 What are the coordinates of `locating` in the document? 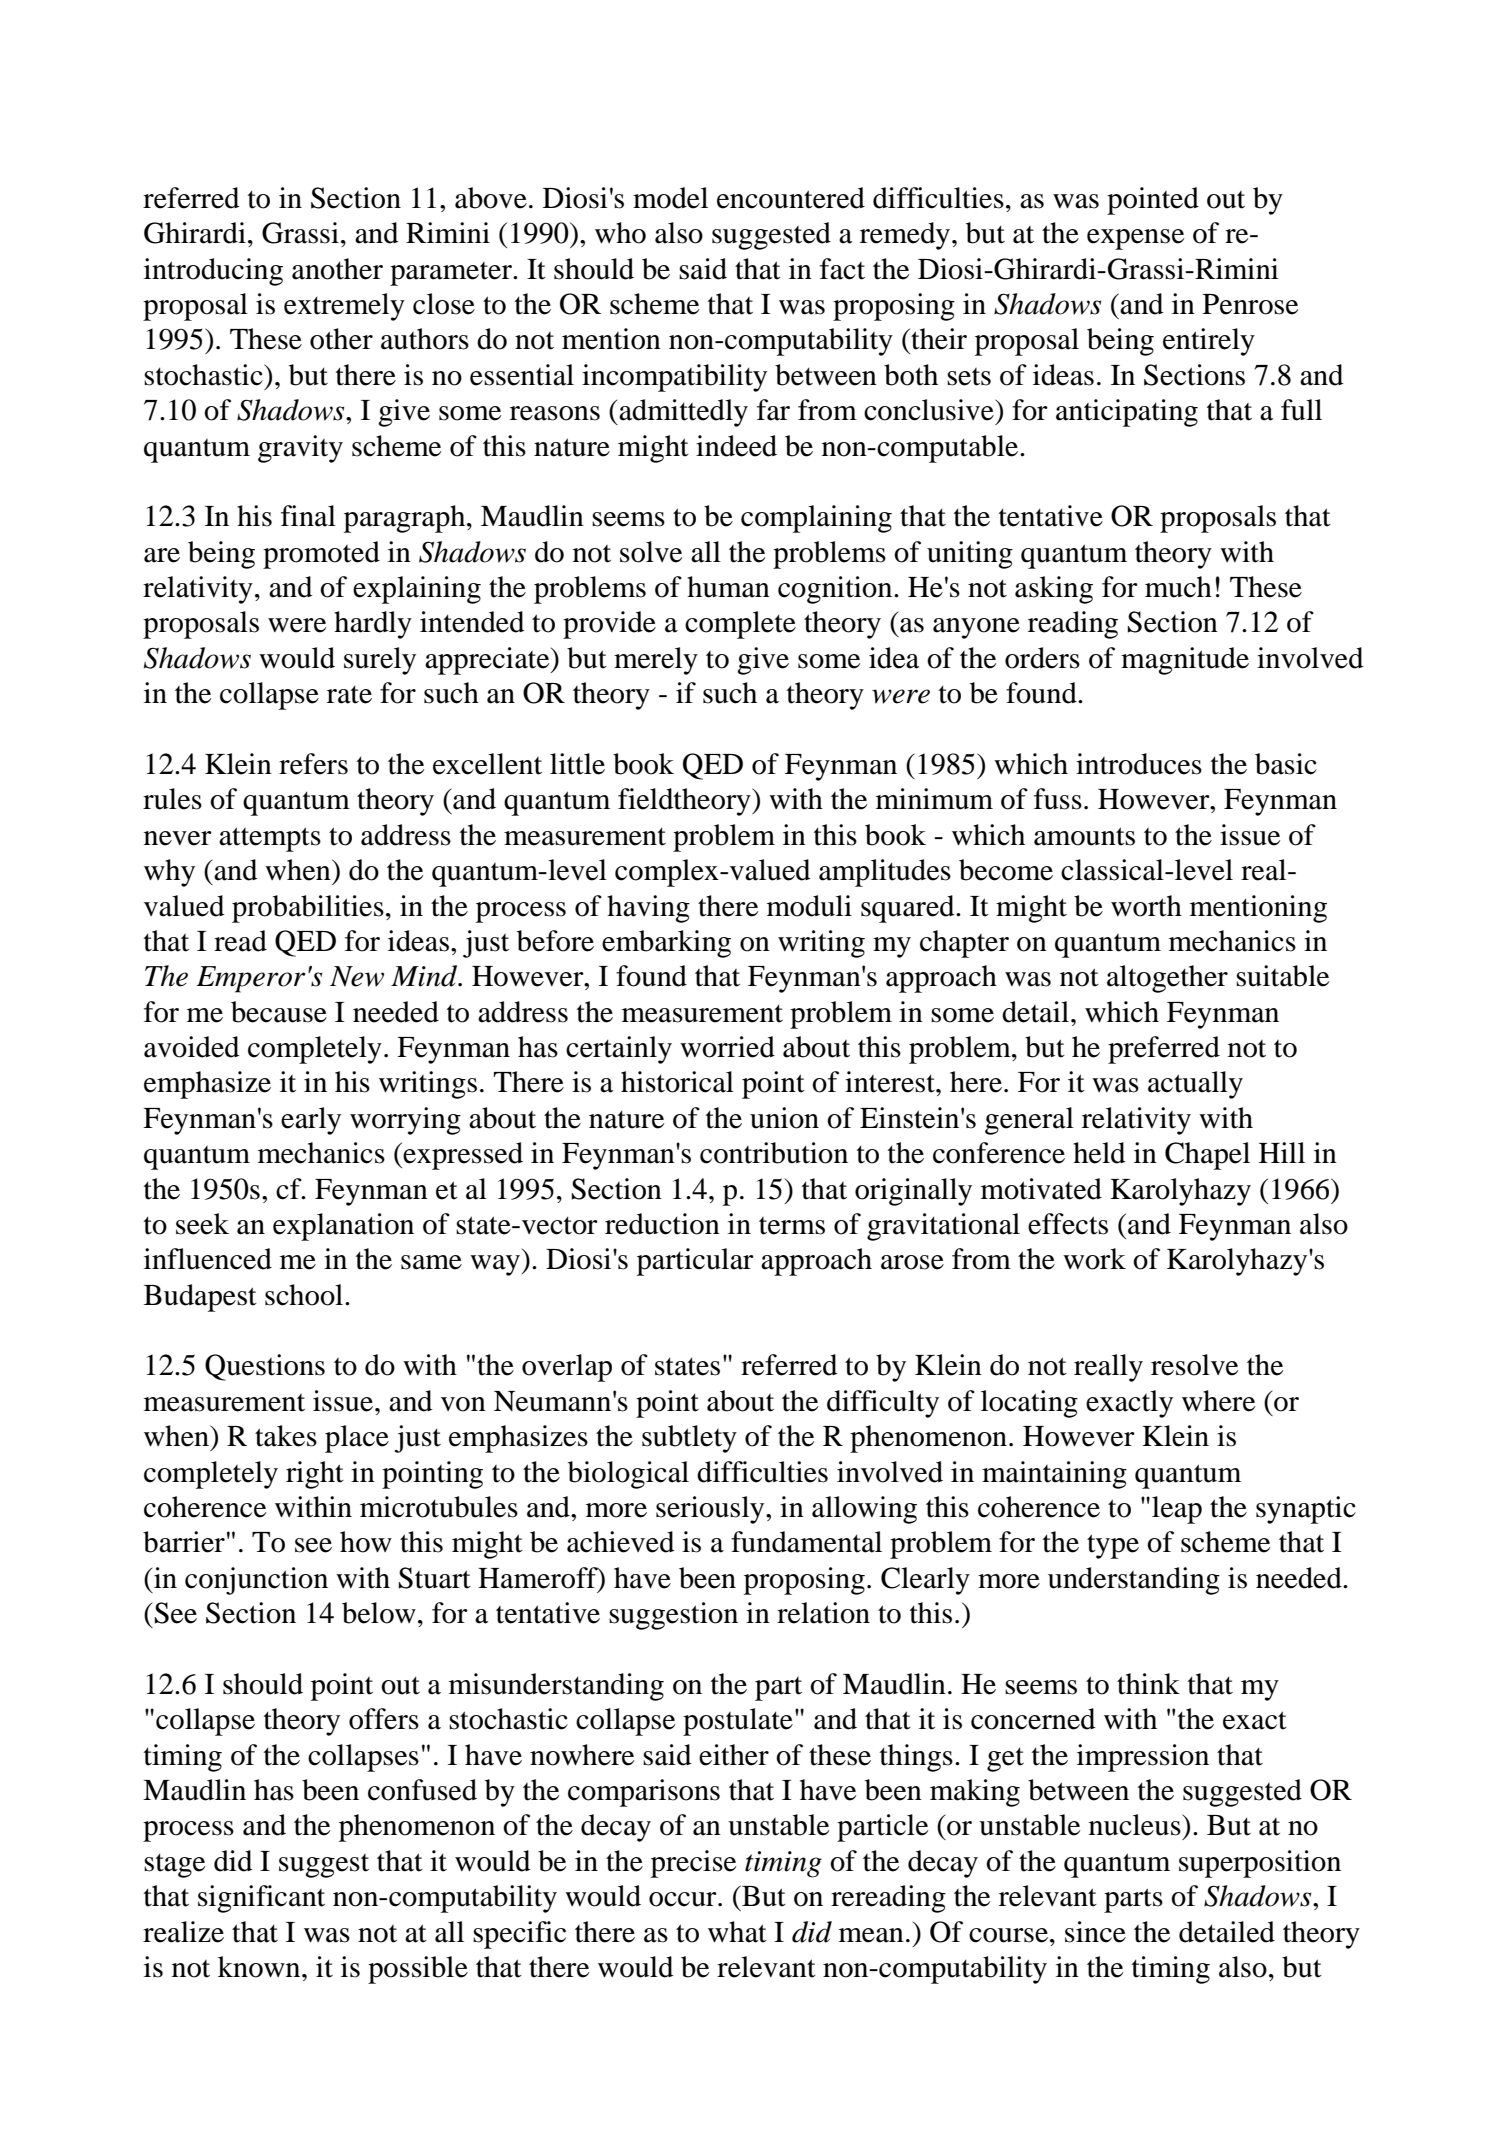 It's located at (1029, 1404).
